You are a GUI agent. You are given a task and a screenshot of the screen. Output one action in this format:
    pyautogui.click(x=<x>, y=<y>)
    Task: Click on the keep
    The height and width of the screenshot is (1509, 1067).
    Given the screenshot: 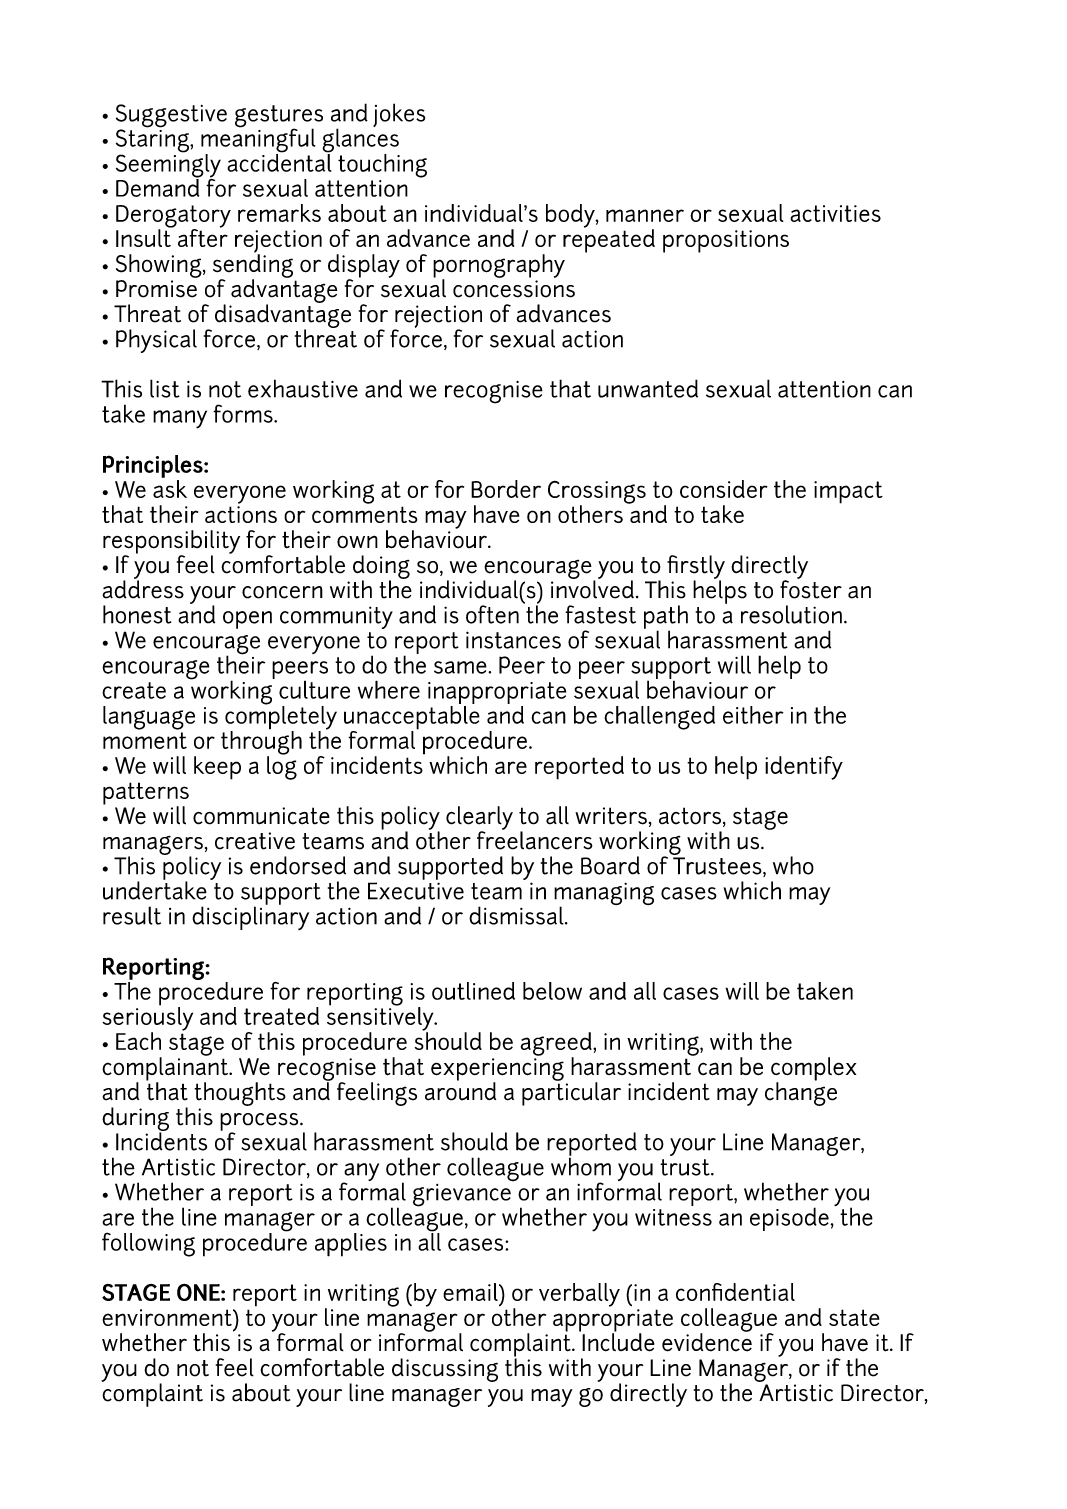 What is the action you would take?
    pyautogui.click(x=217, y=768)
